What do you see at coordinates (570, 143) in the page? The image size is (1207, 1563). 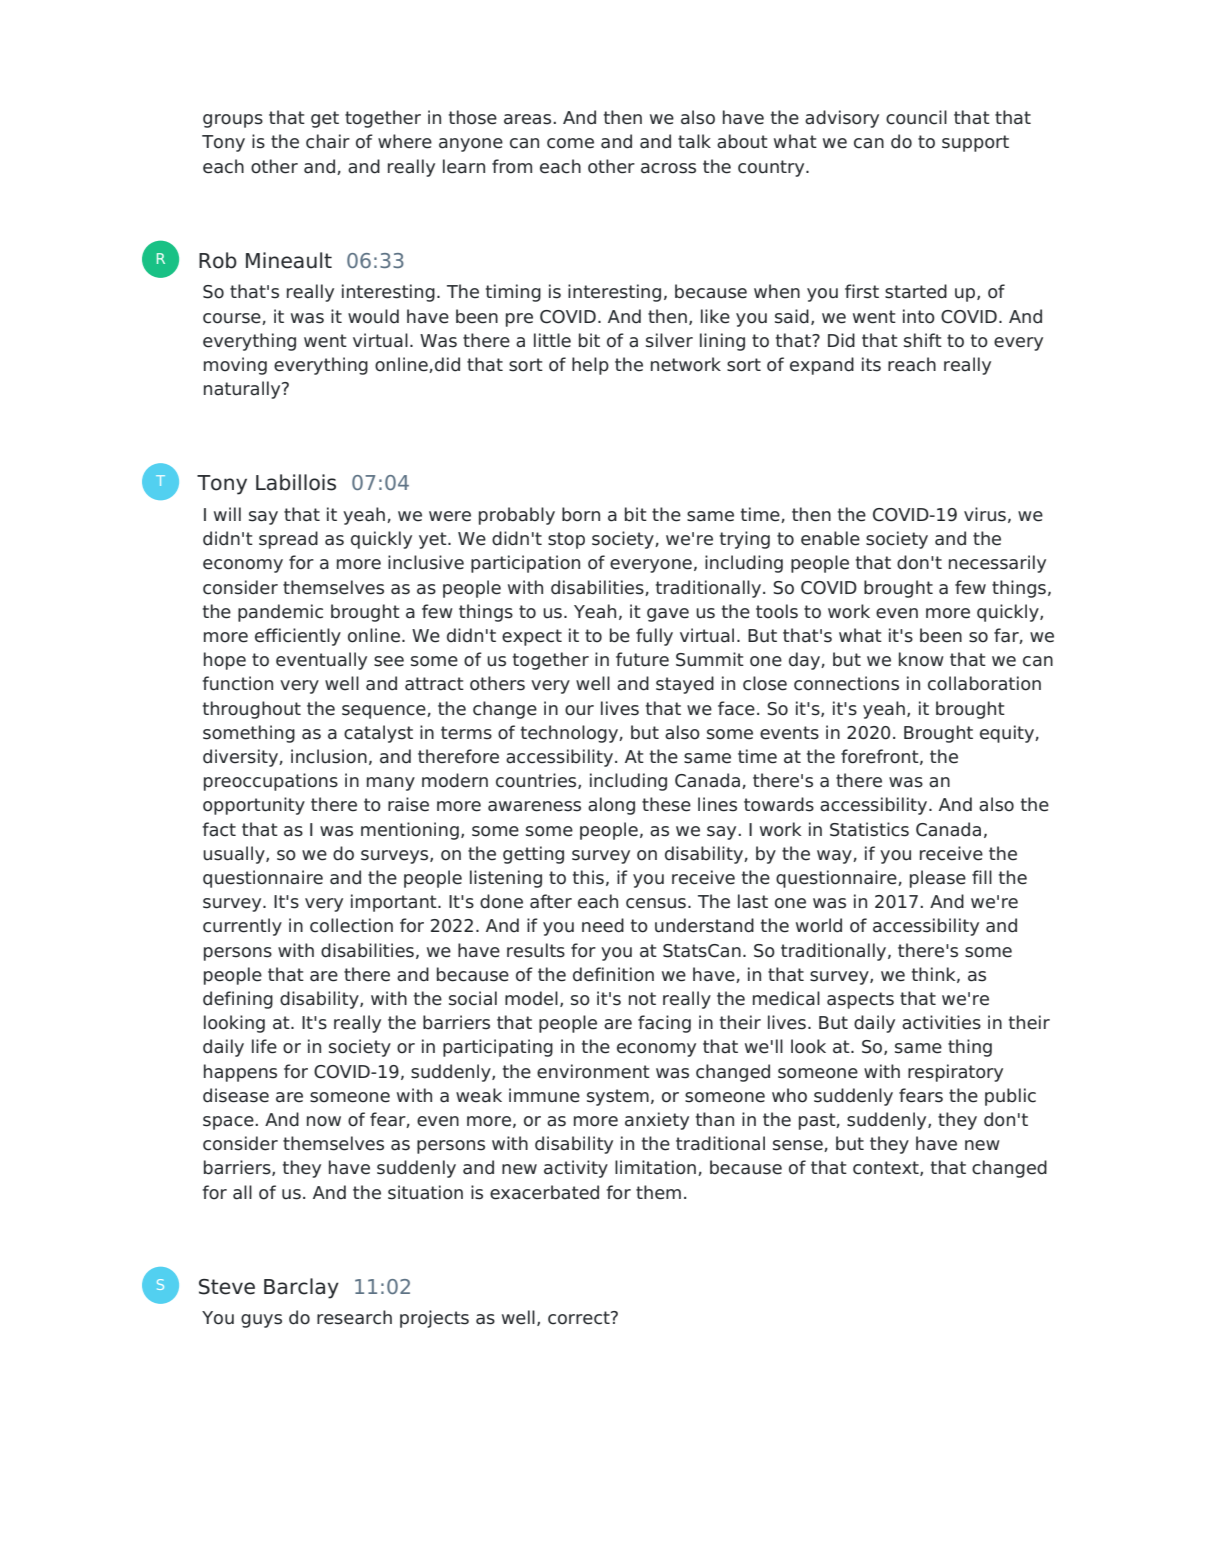 I see `come` at bounding box center [570, 143].
